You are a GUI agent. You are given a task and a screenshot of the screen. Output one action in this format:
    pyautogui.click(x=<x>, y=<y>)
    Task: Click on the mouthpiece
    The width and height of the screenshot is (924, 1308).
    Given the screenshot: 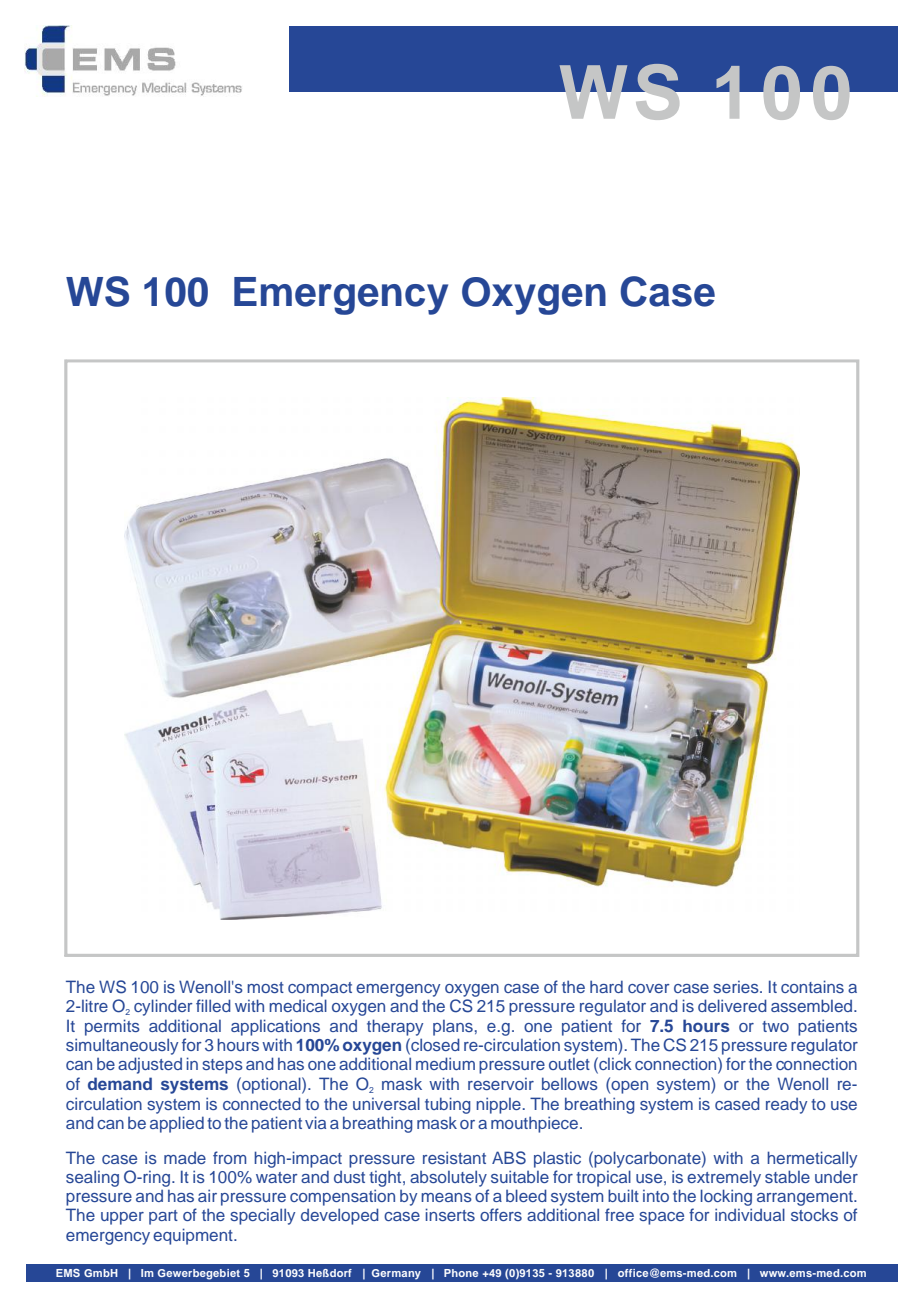 What is the action you would take?
    pyautogui.click(x=536, y=1124)
